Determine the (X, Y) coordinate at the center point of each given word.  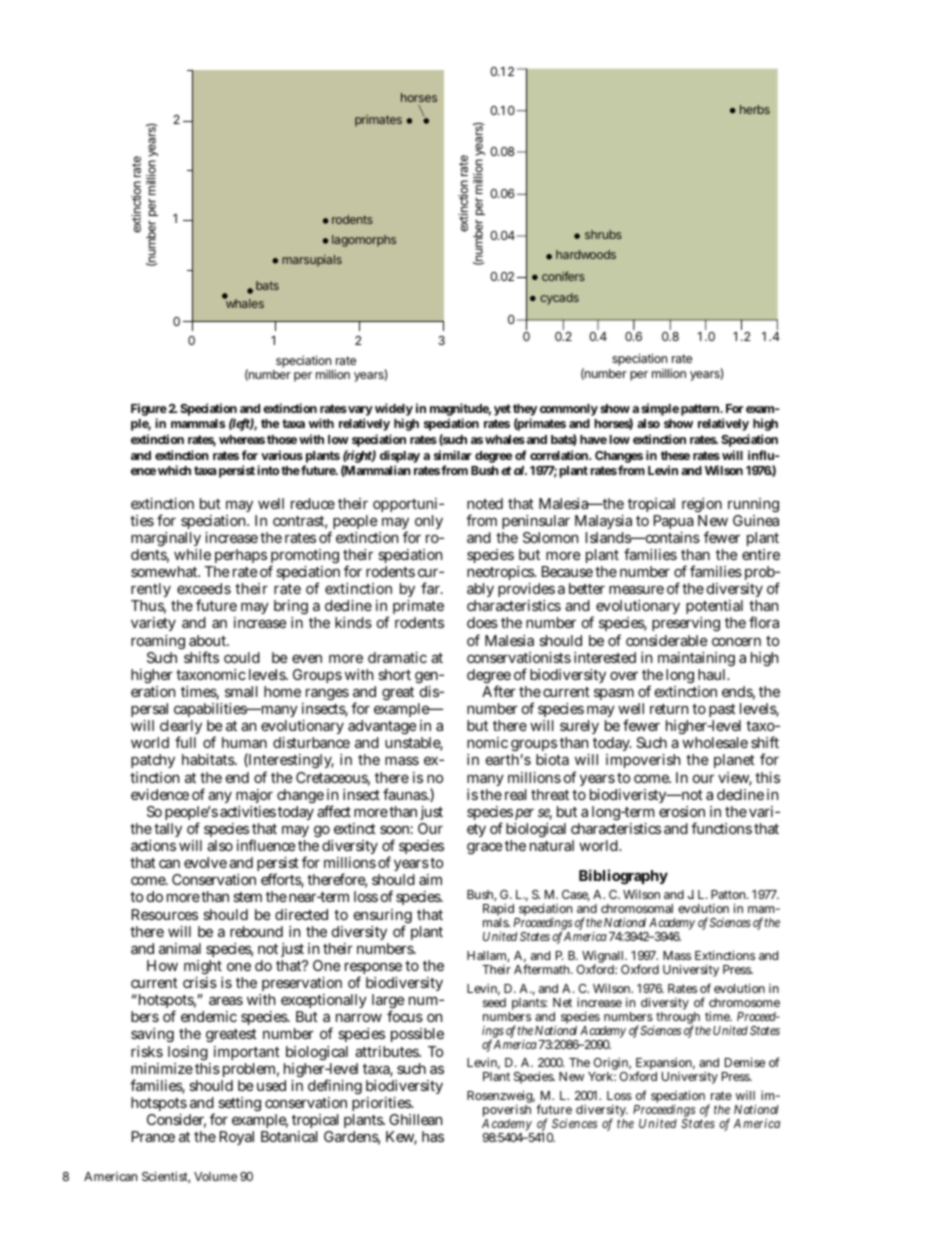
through (678, 1019)
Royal (237, 1138)
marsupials (312, 261)
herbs (755, 109)
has (433, 1136)
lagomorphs (364, 241)
